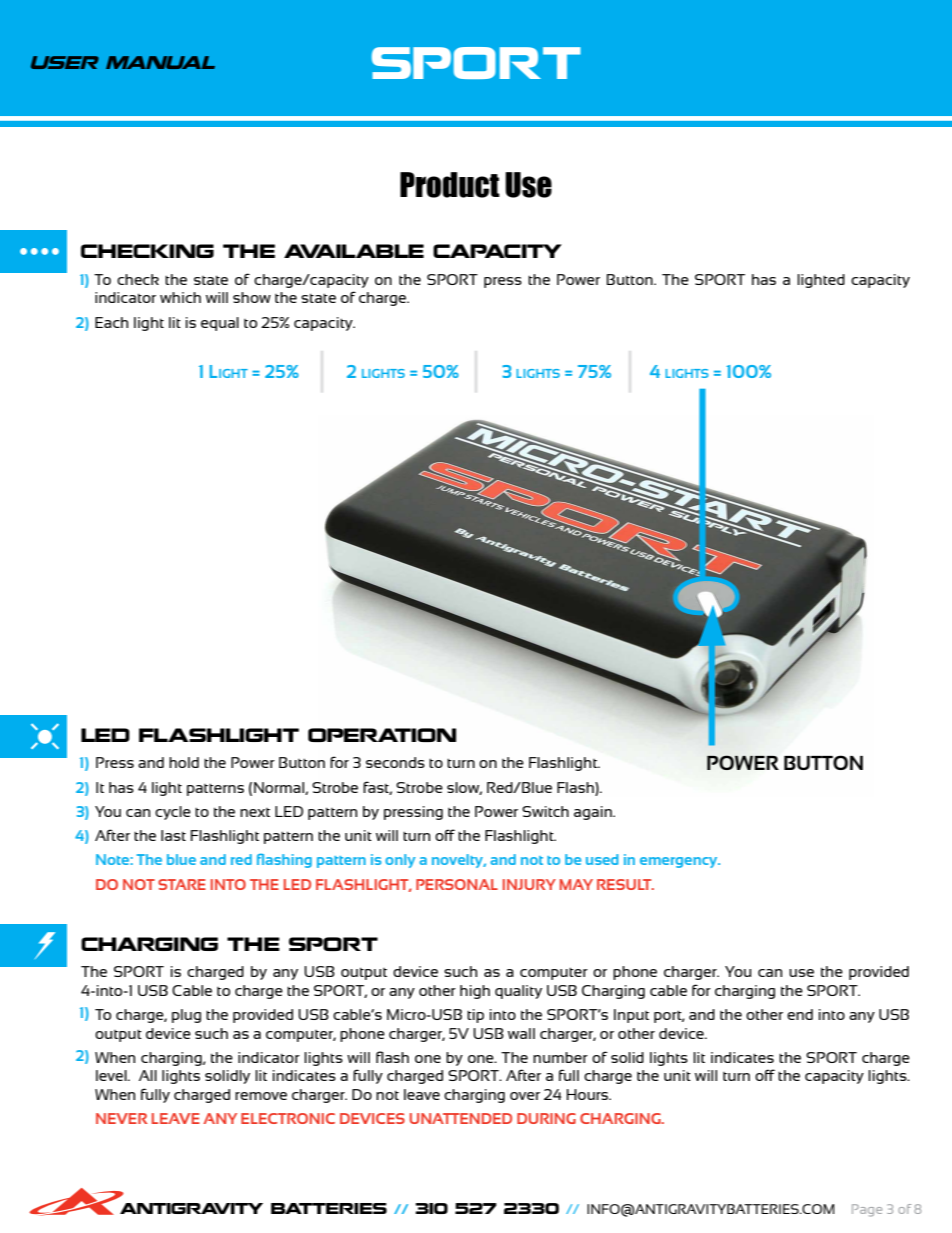 The height and width of the document is (1233, 952). Describe the element at coordinates (354, 251) in the document. I see `AVAILABLE` at that location.
